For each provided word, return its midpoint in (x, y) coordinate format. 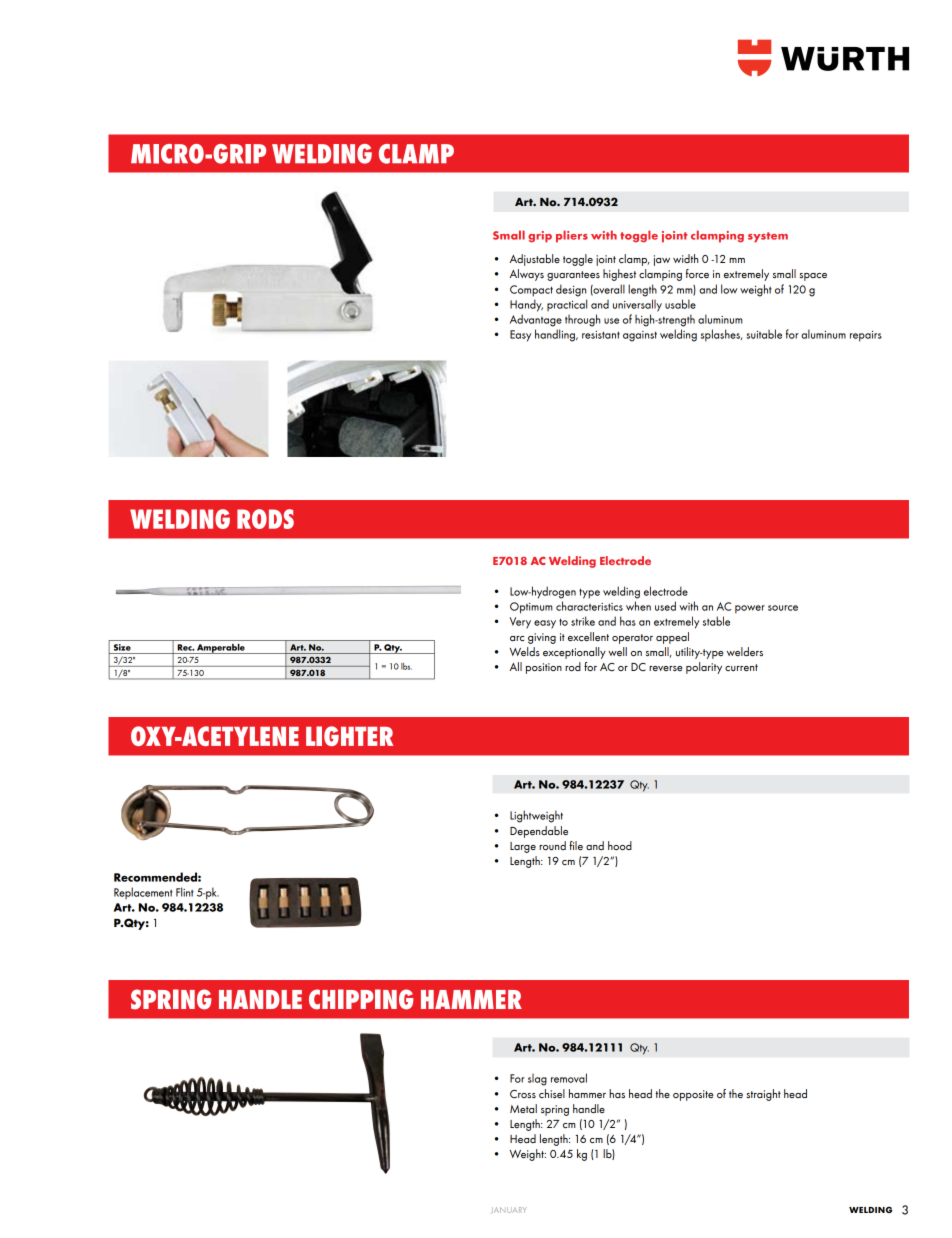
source (783, 608)
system (768, 237)
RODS (265, 519)
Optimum (531, 608)
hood (620, 845)
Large (523, 847)
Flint (185, 892)
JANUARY (509, 1210)
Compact (531, 291)
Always (527, 275)
